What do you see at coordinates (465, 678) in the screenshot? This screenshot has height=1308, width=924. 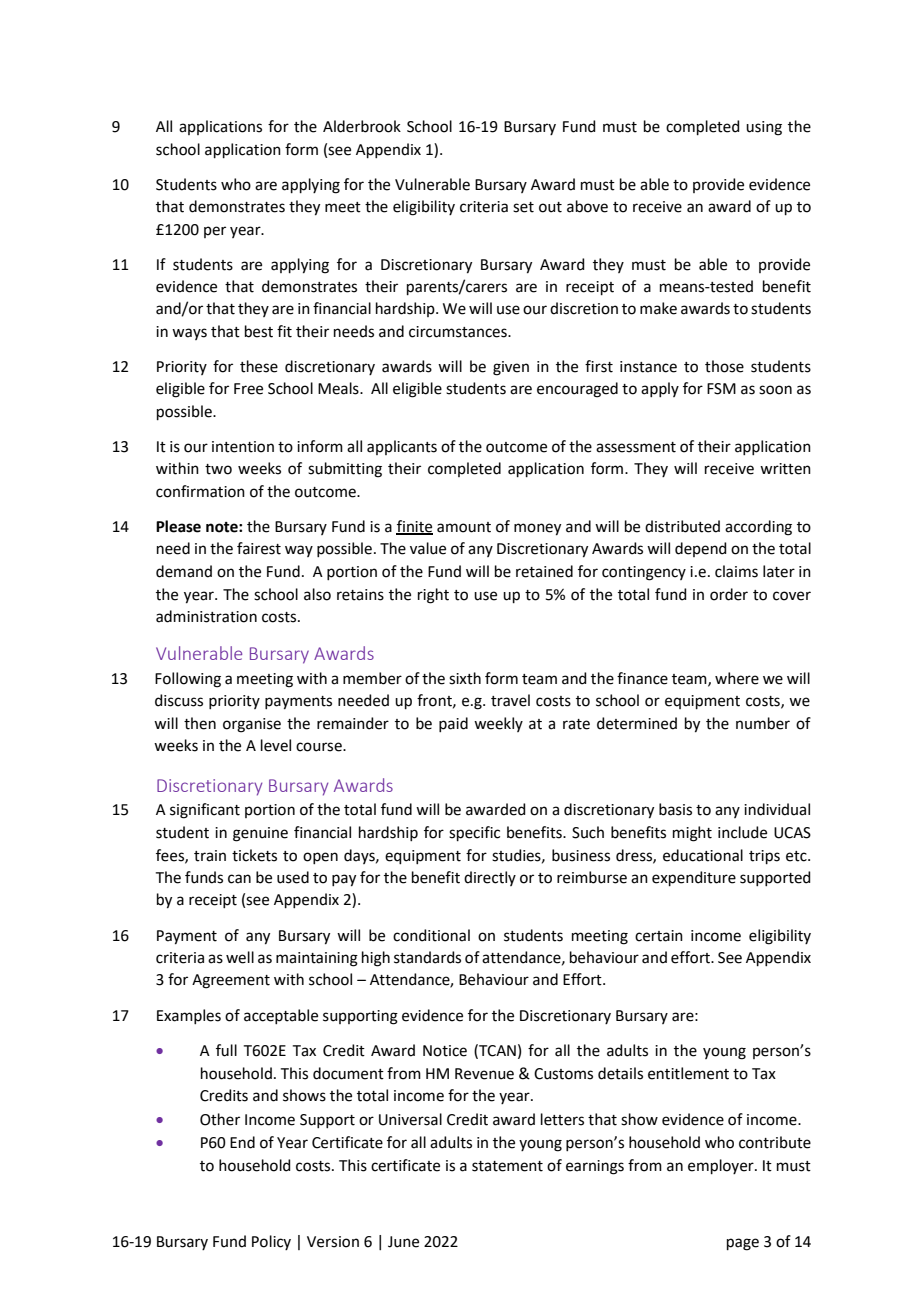 I see `sixth` at bounding box center [465, 678].
